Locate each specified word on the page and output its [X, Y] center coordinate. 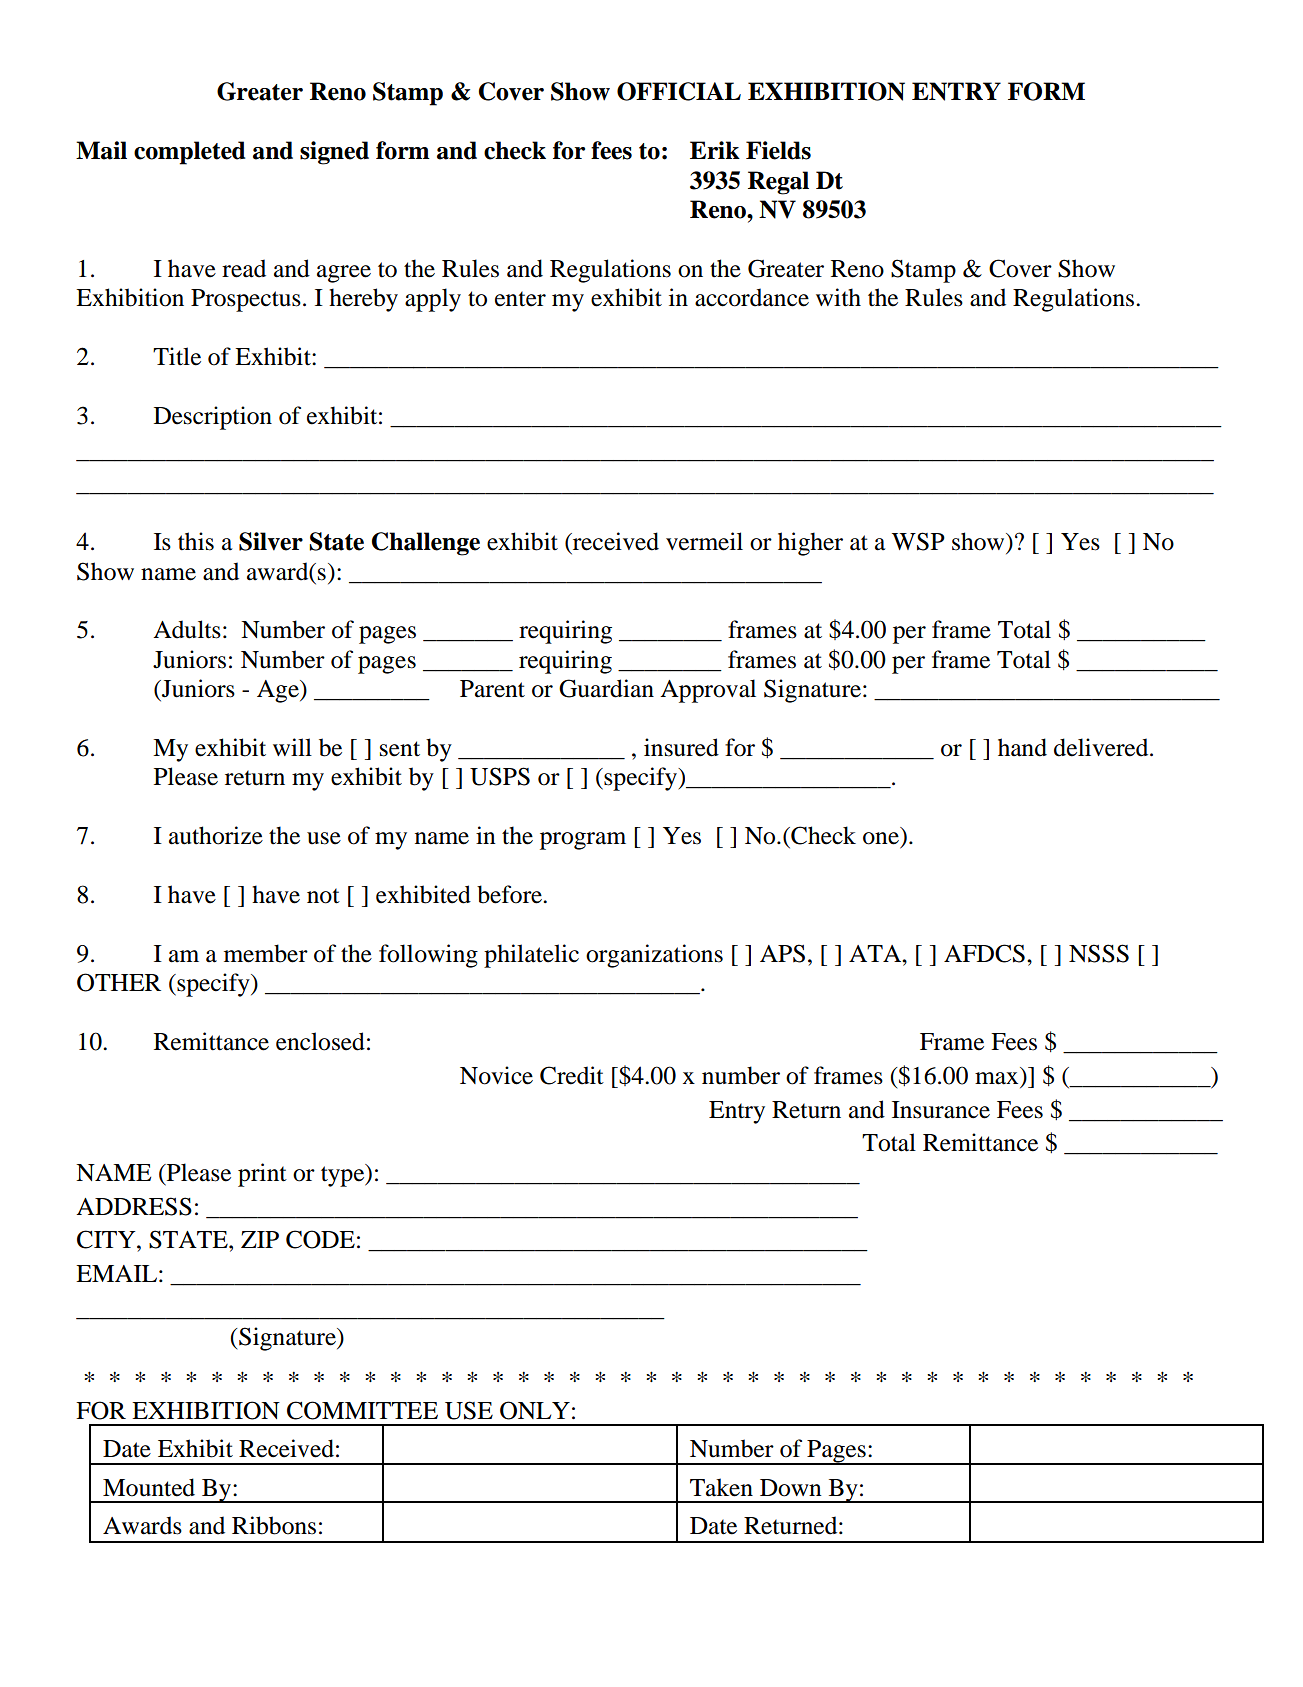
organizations [654, 956]
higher [810, 544]
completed [190, 153]
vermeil [704, 541]
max [996, 1078]
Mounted [149, 1487]
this [196, 541]
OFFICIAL [679, 91]
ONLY [535, 1410]
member [266, 953]
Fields [778, 150]
